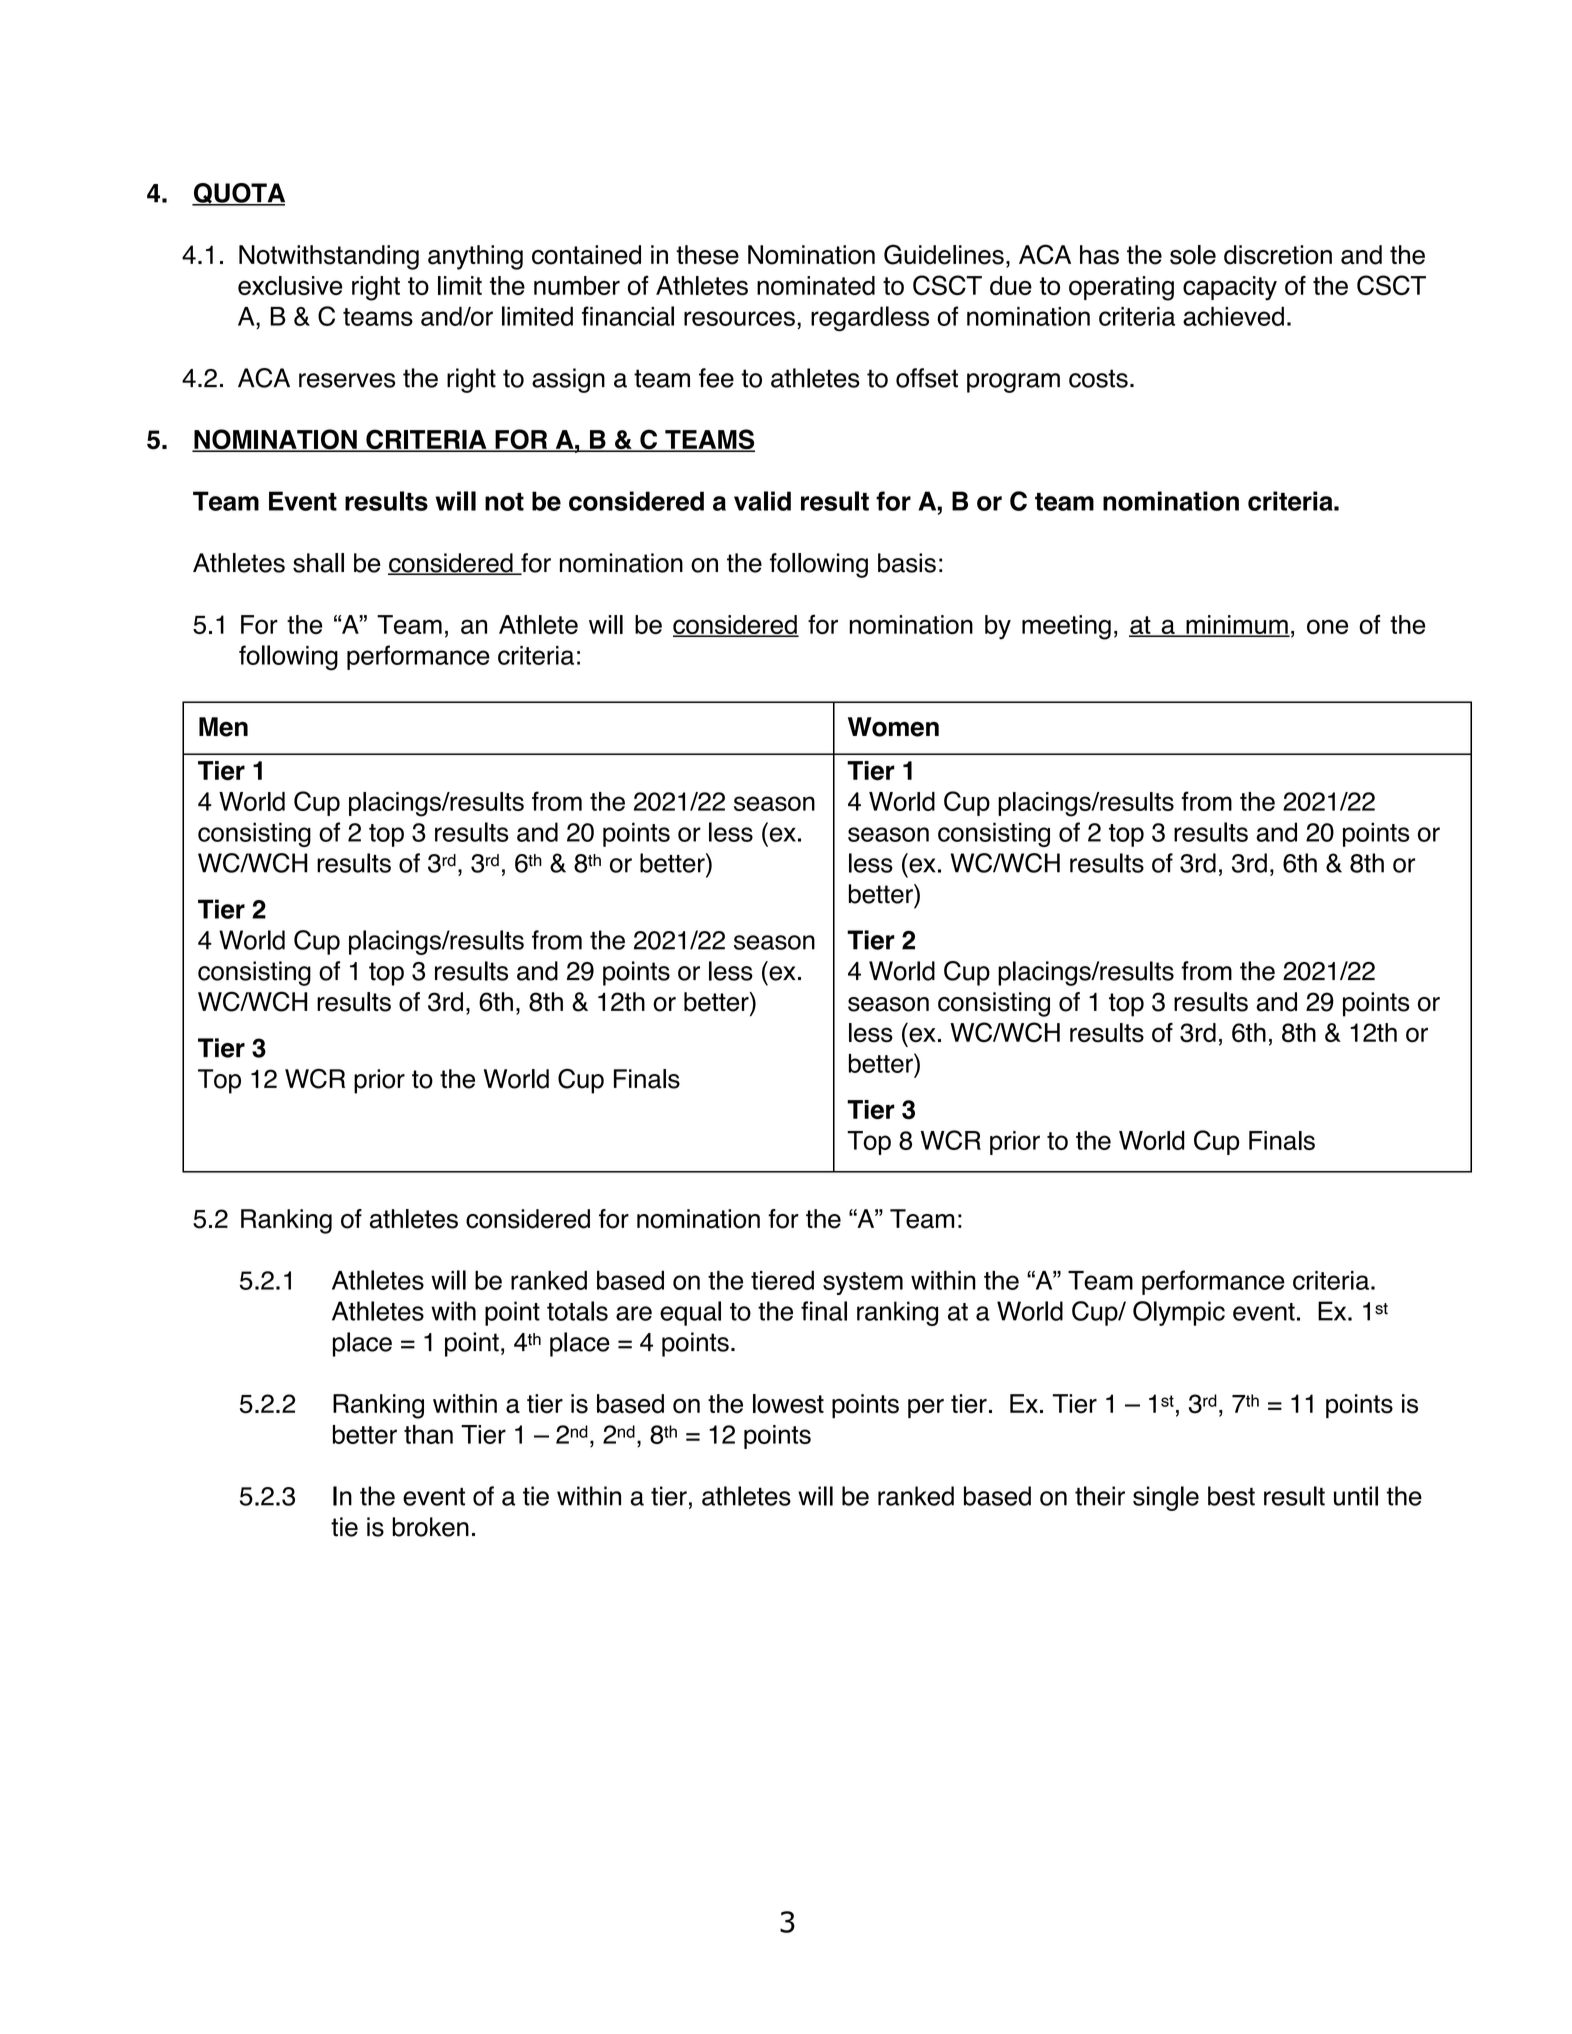 Image resolution: width=1572 pixels, height=2034 pixels. I want to click on anything, so click(475, 257).
